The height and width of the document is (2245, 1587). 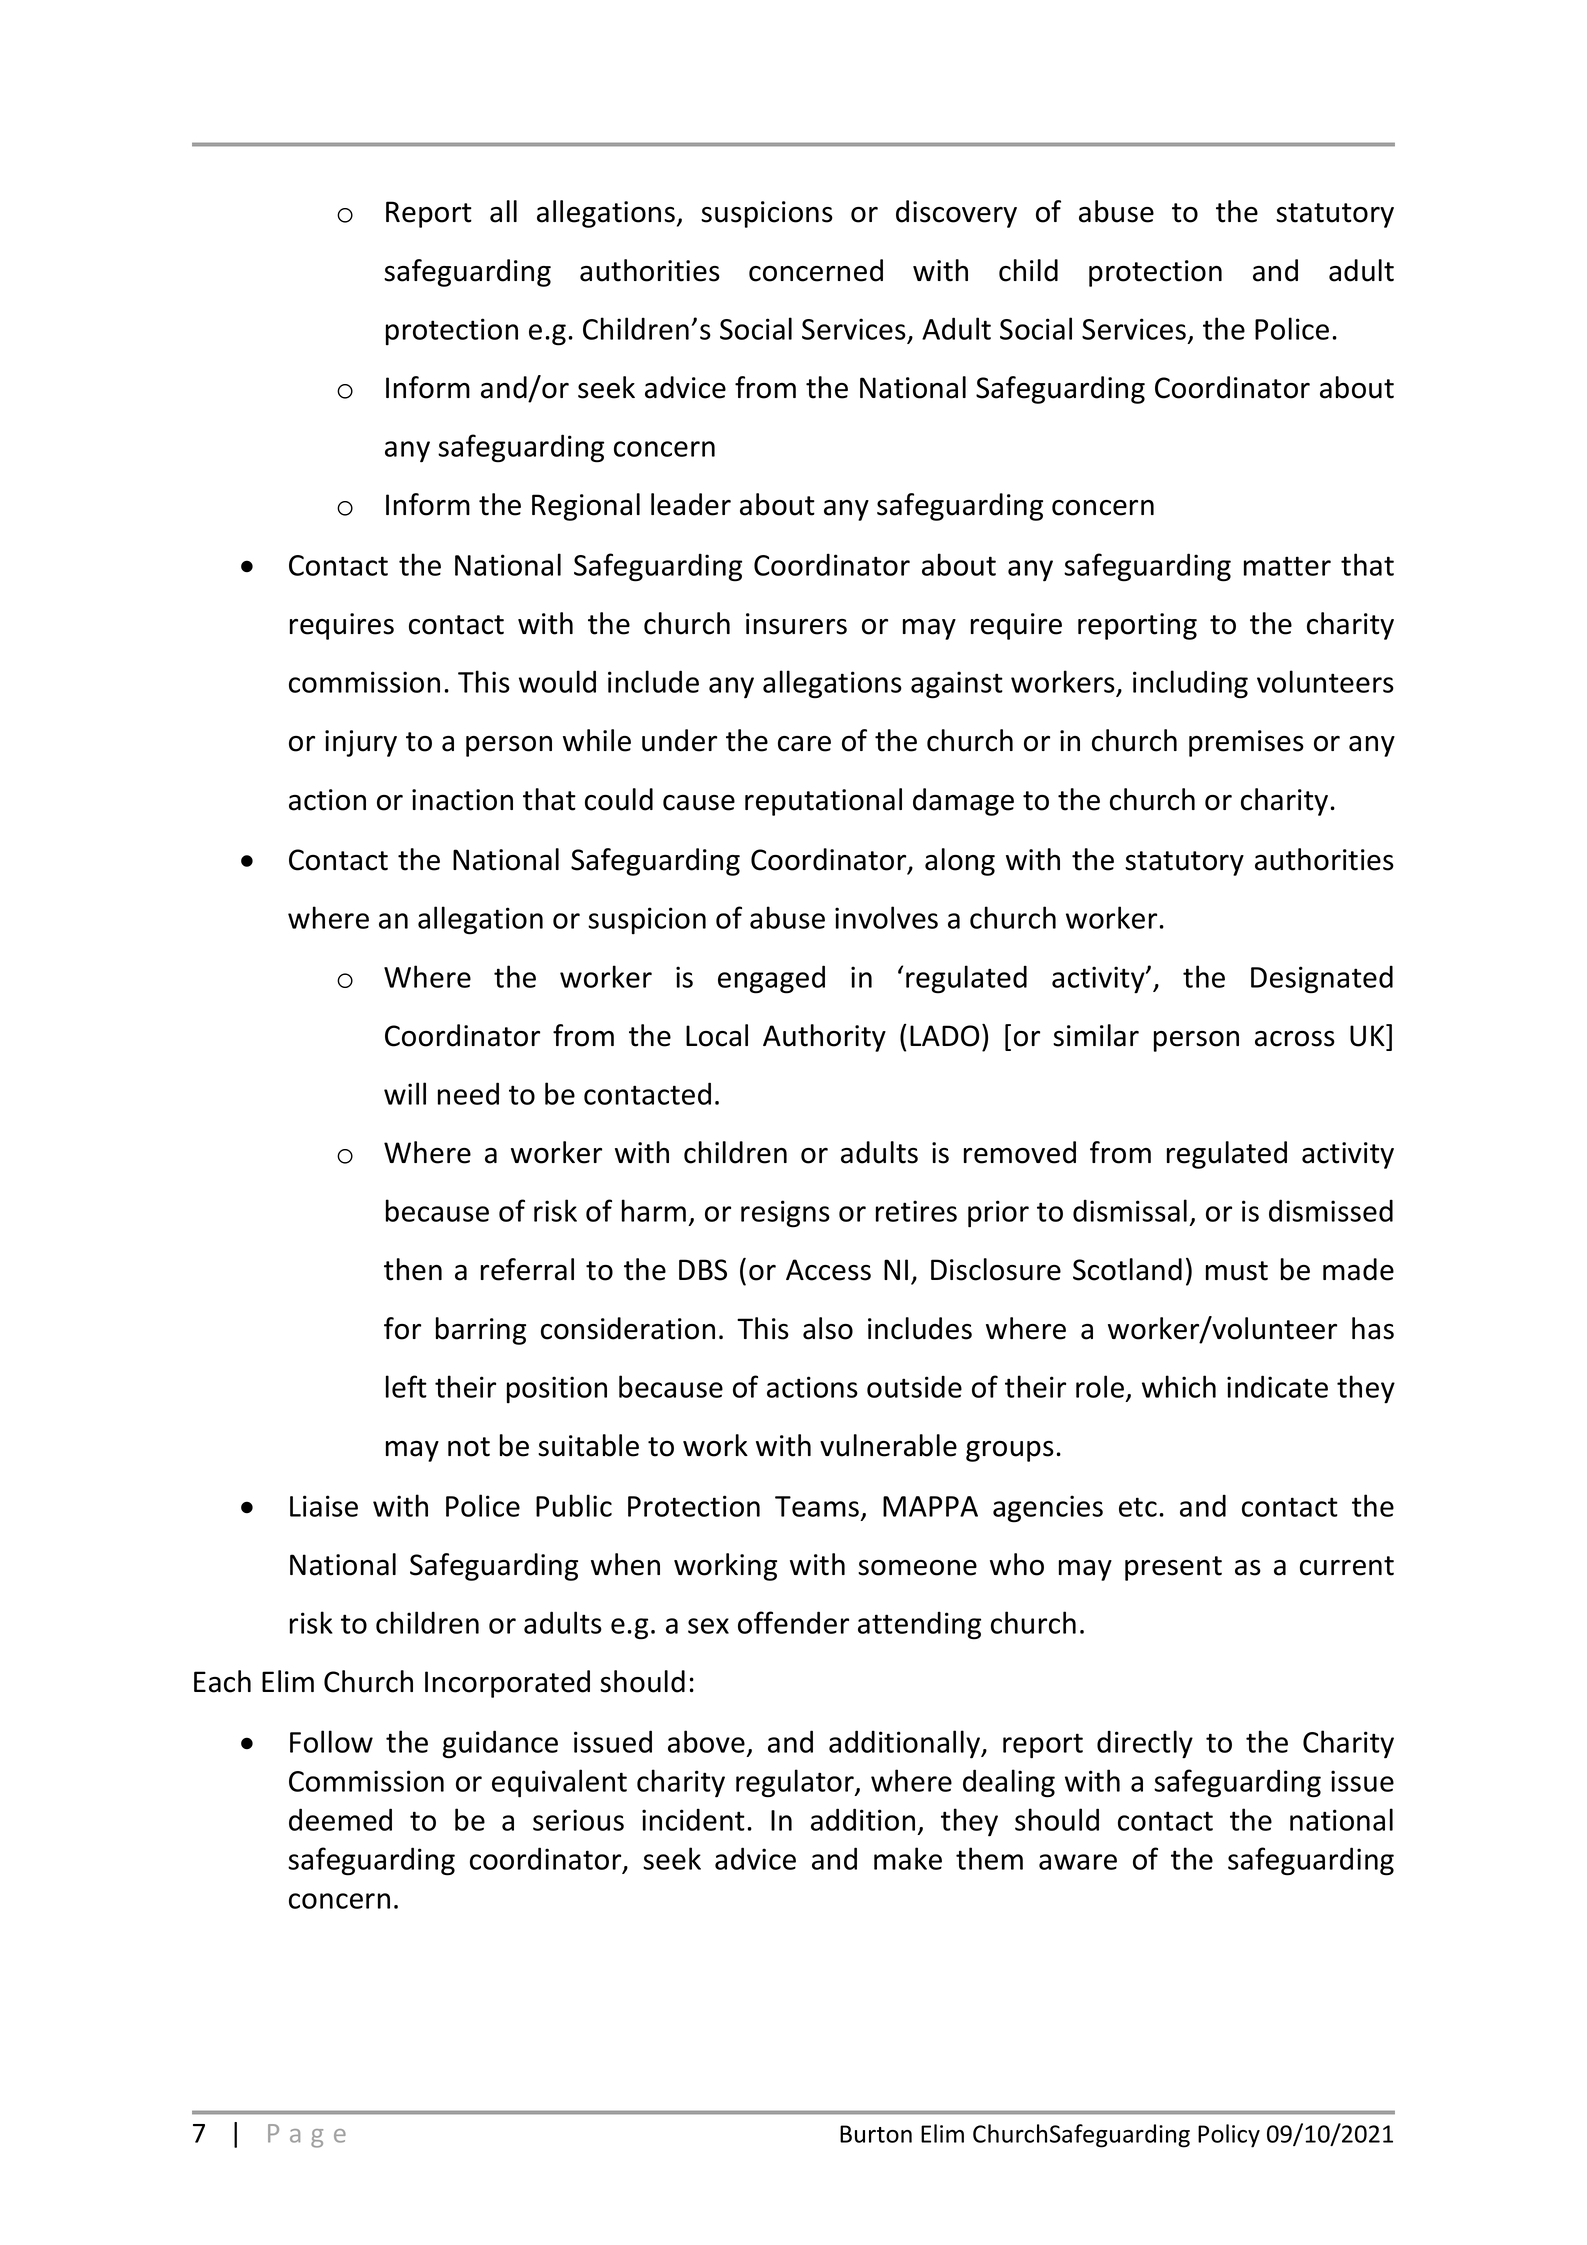 I want to click on matter, so click(x=1287, y=566).
